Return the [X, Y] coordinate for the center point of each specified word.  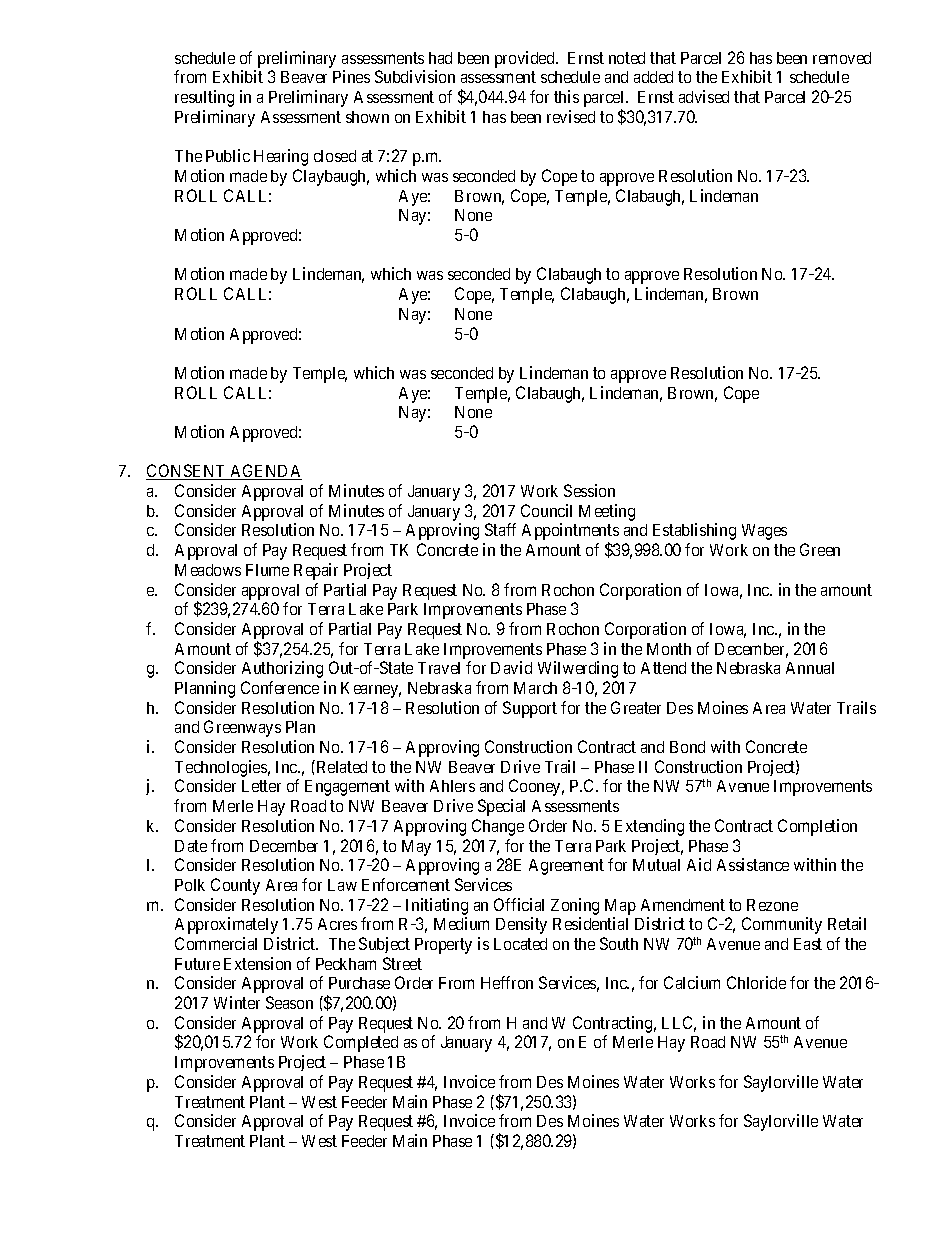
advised [704, 96]
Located [520, 944]
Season [289, 1002]
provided [526, 59]
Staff [500, 529]
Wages [764, 532]
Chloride [756, 982]
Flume [267, 570]
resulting [204, 98]
